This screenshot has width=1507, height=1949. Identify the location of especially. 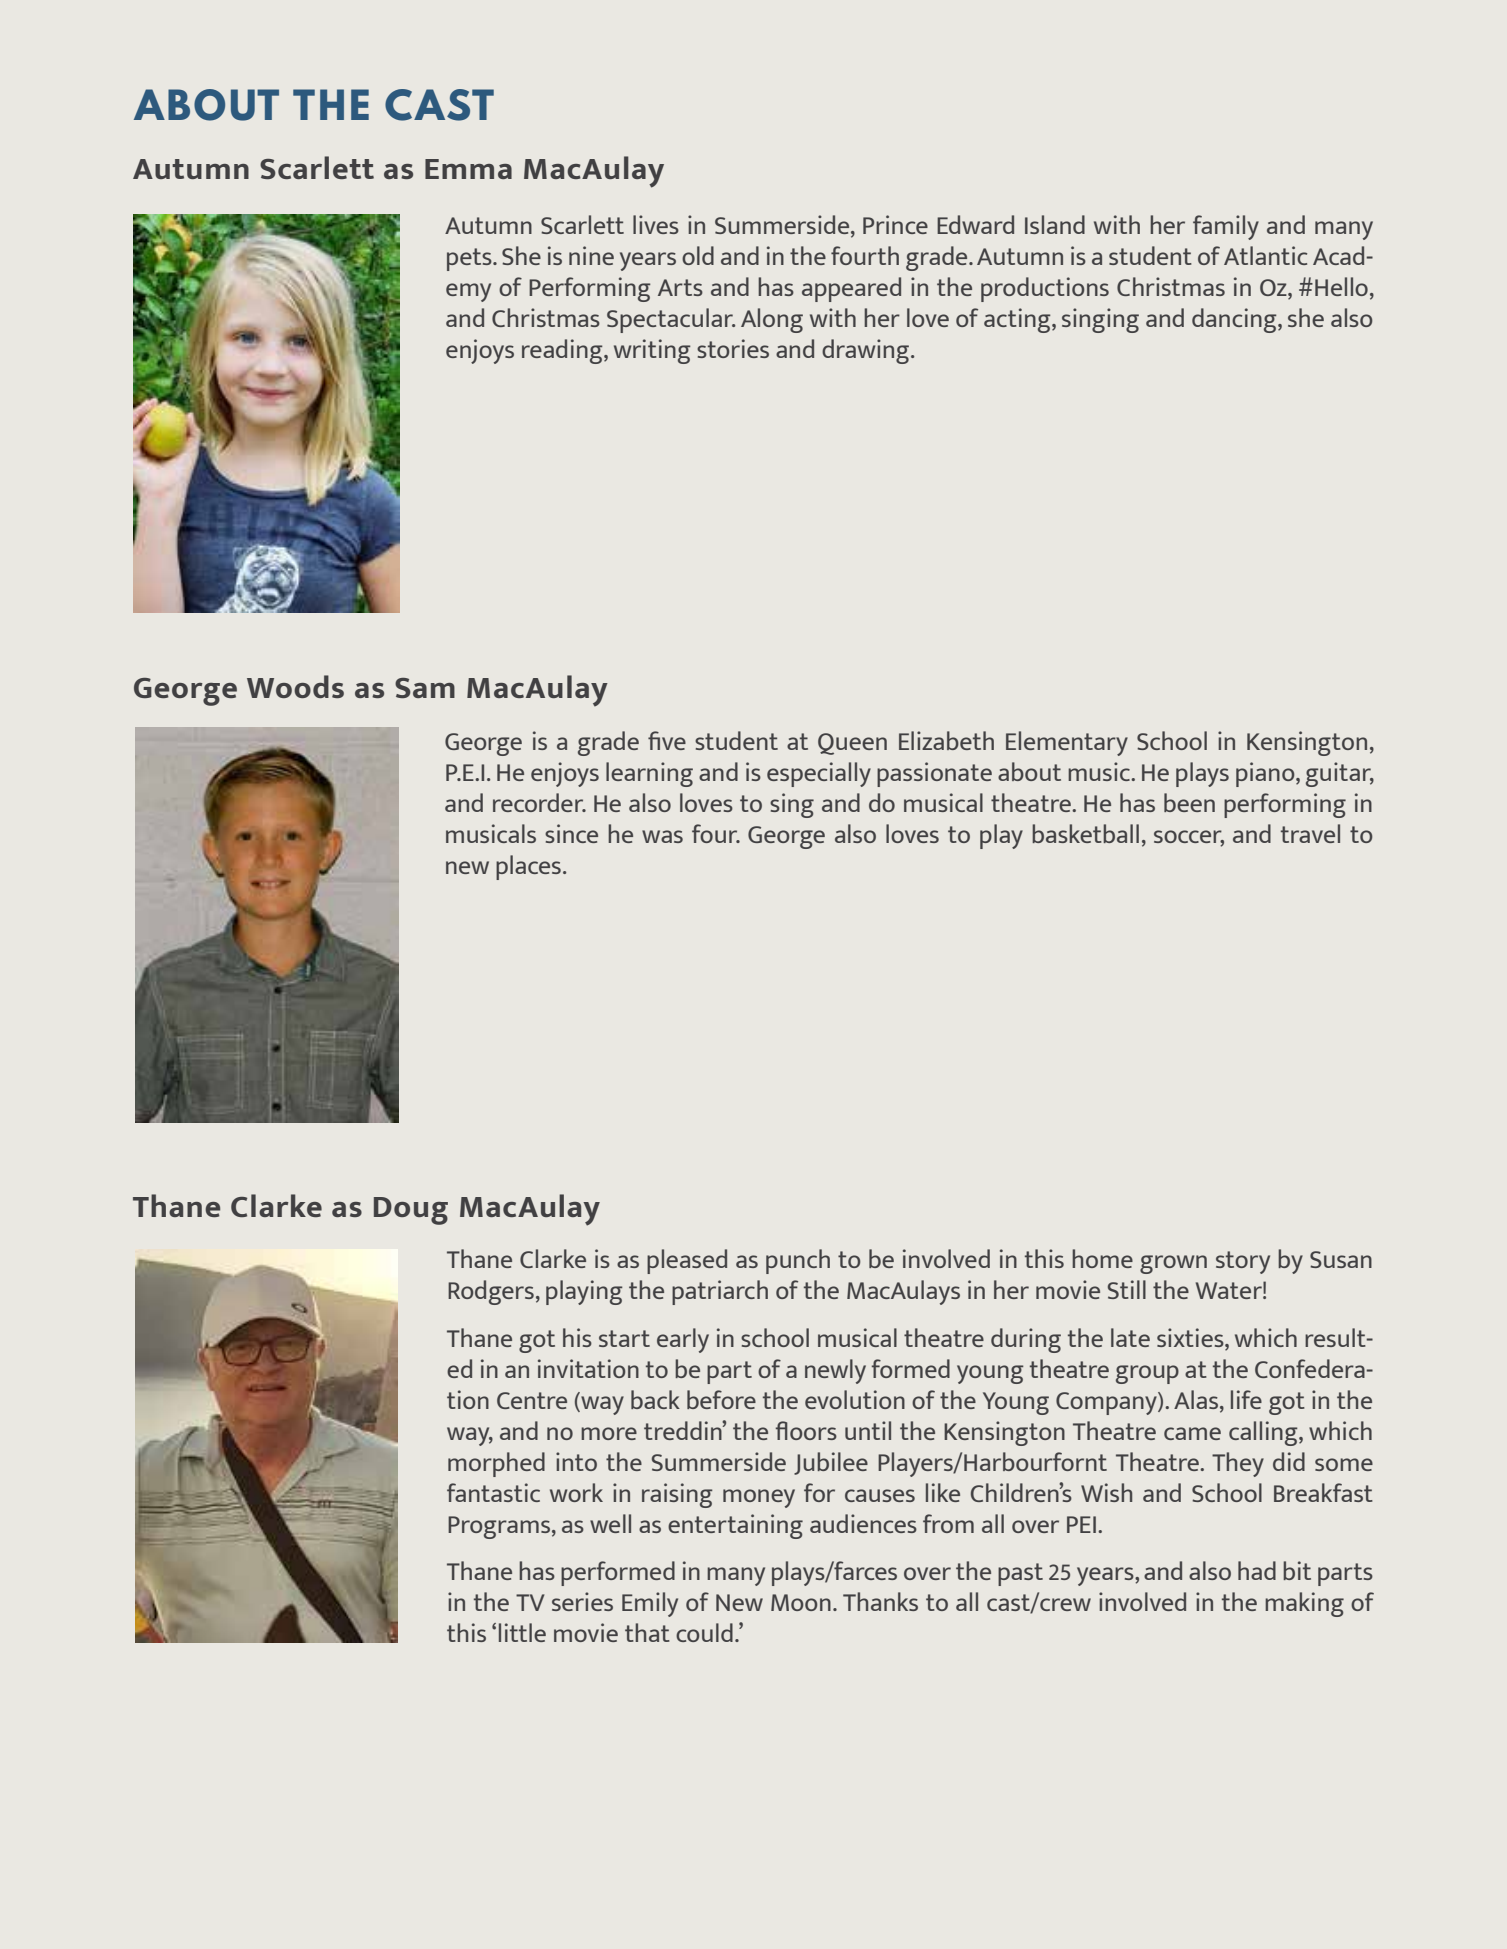
(819, 774).
